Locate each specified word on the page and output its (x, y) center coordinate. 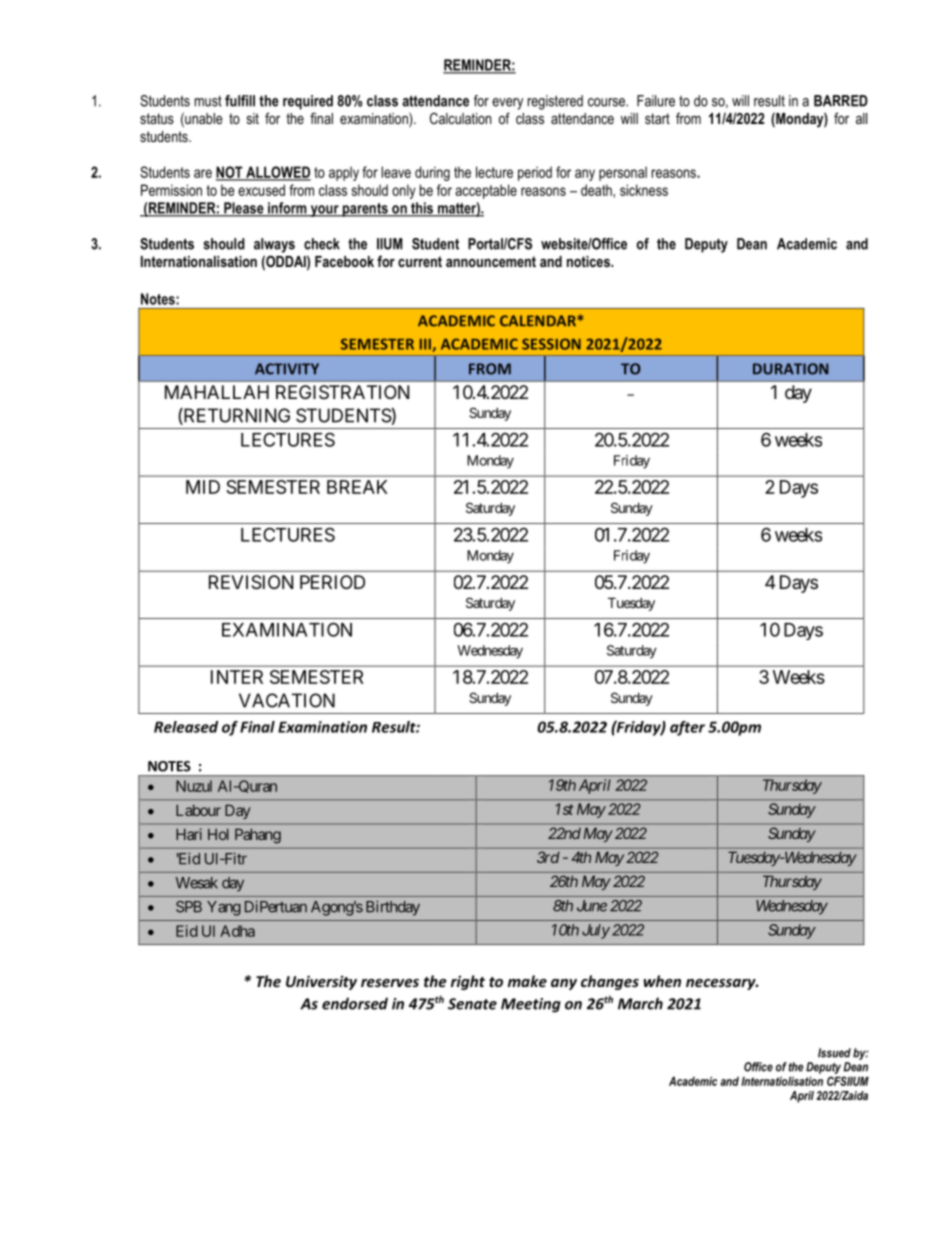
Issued (834, 1053)
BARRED (841, 101)
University (321, 982)
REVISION (251, 582)
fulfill (240, 101)
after (687, 728)
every (507, 104)
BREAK (357, 487)
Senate (472, 1004)
